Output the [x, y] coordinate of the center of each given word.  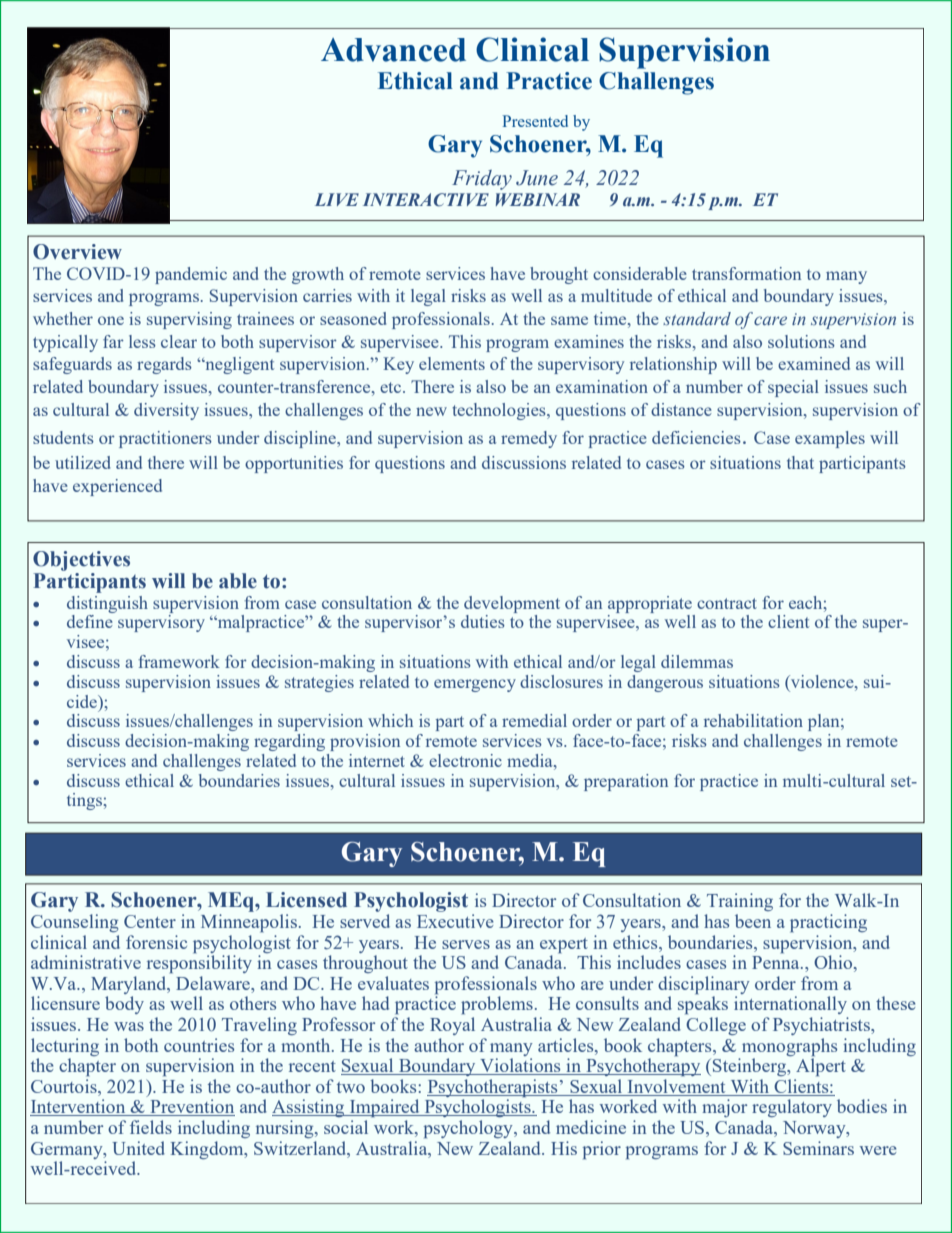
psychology [469, 1129]
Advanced [393, 50]
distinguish [107, 604]
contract [727, 603]
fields [151, 1127]
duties [483, 621]
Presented [535, 121]
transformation [746, 273]
